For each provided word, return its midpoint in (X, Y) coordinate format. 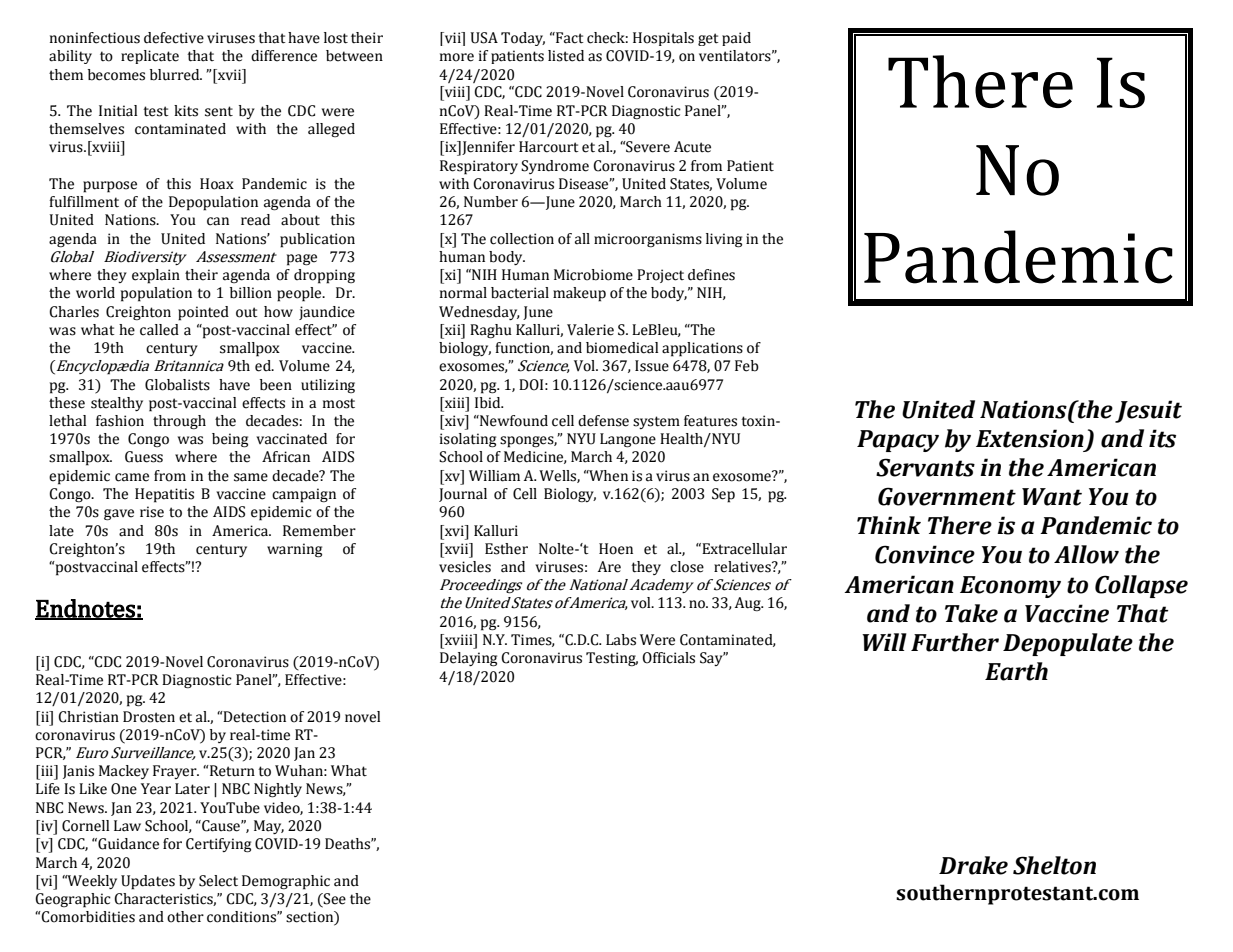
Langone (628, 440)
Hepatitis (164, 495)
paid (736, 39)
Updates (148, 882)
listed (566, 56)
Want (1052, 497)
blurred (176, 75)
